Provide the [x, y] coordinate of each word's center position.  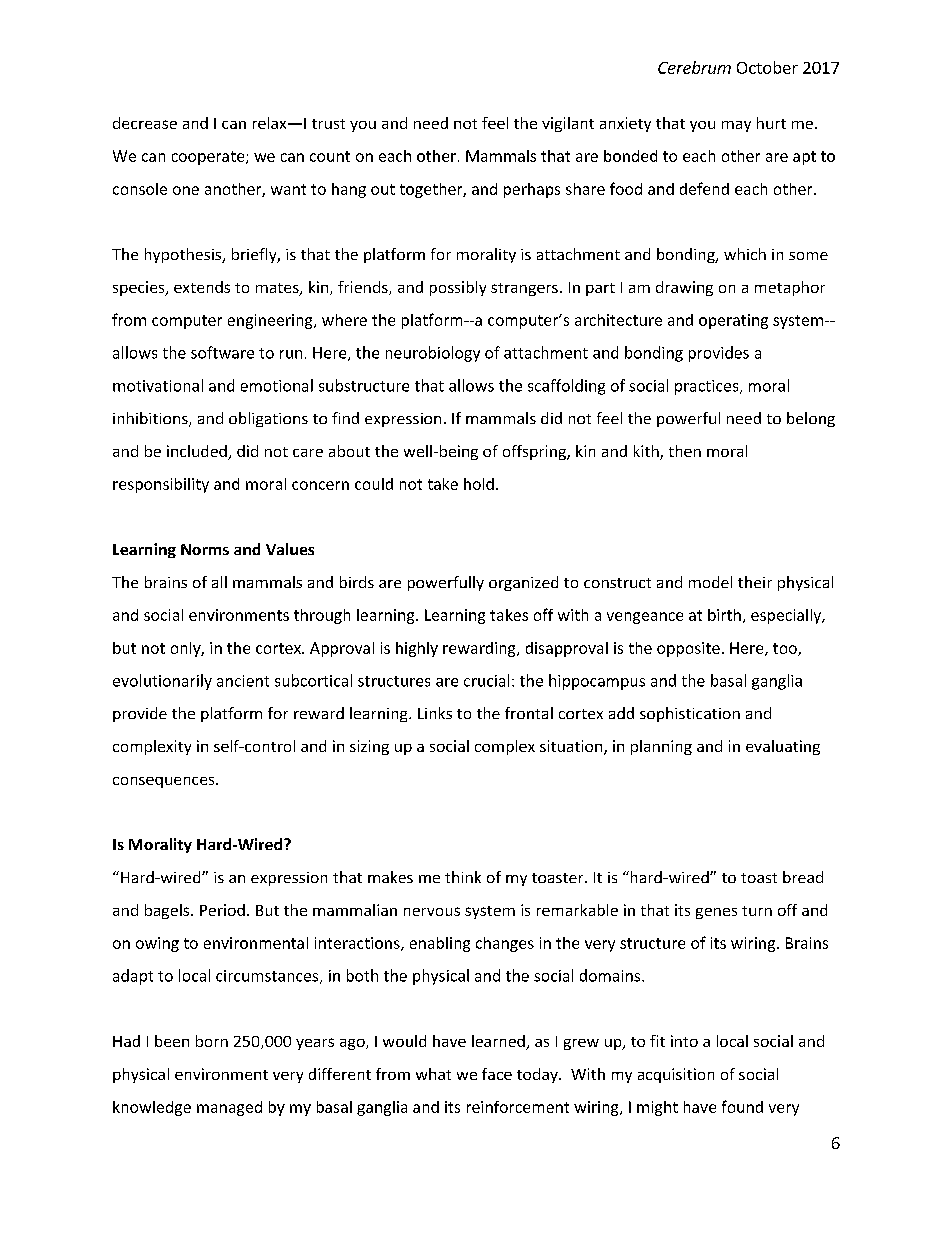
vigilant [568, 124]
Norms [205, 549]
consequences [165, 782]
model [710, 582]
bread [803, 877]
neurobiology [433, 354]
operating [733, 321]
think [463, 877]
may [736, 126]
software [222, 352]
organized [523, 583]
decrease [145, 123]
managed [229, 1108]
